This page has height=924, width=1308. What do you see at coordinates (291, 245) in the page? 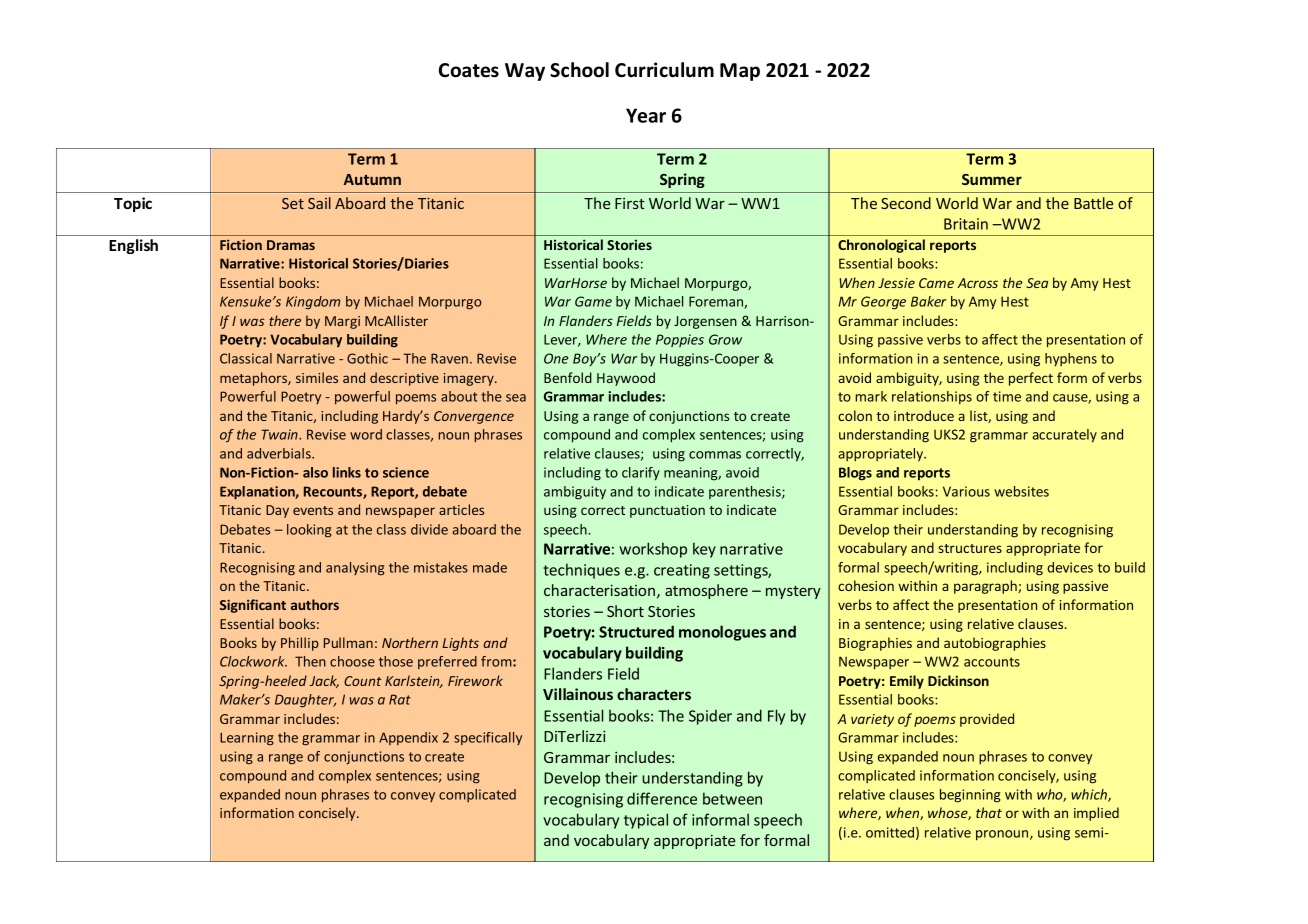
I see `Dramas` at bounding box center [291, 245].
